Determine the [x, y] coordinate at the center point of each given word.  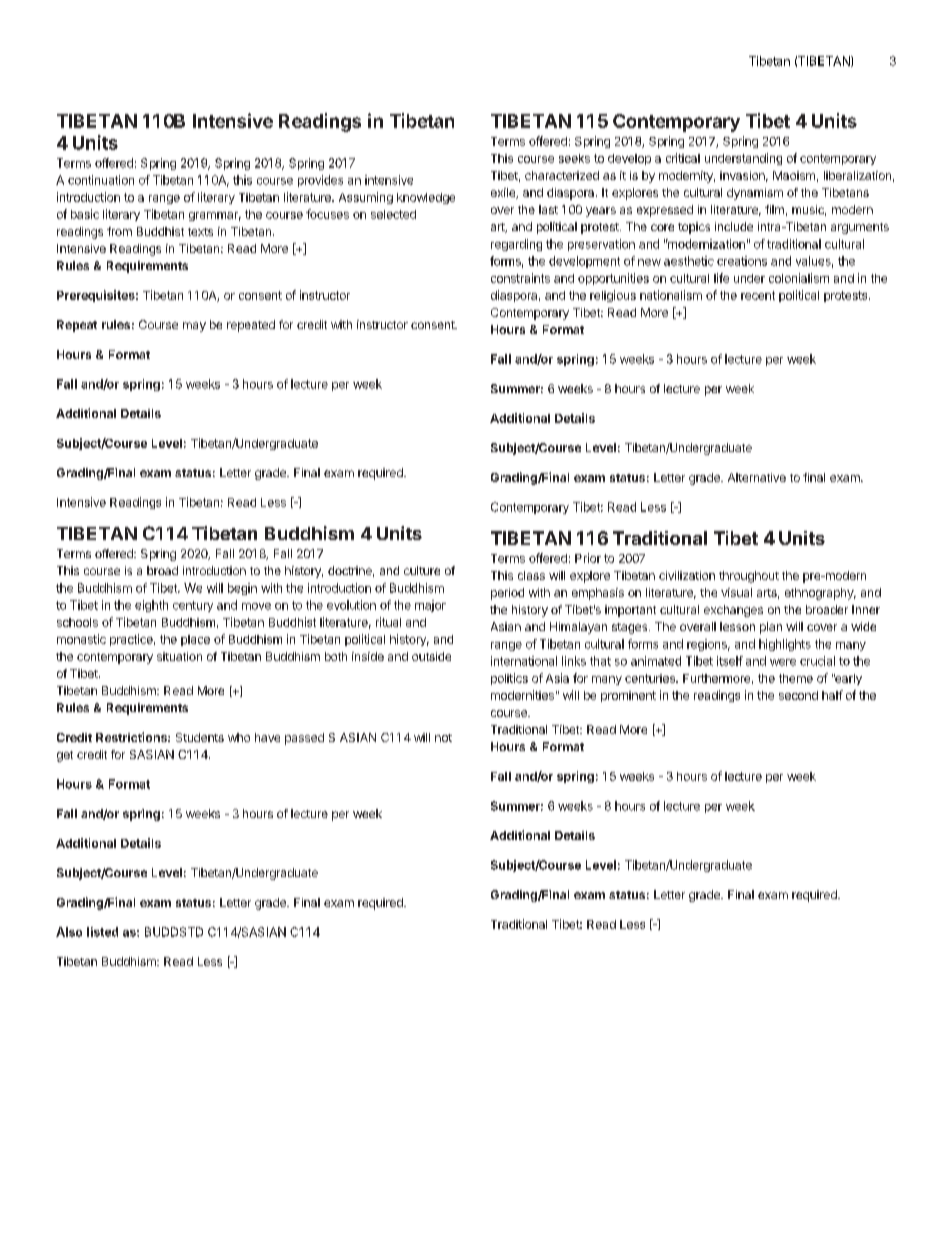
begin [242, 589]
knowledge [426, 198]
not [443, 738]
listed [102, 932]
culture [422, 570]
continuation [101, 180]
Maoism [794, 175]
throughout [749, 577]
